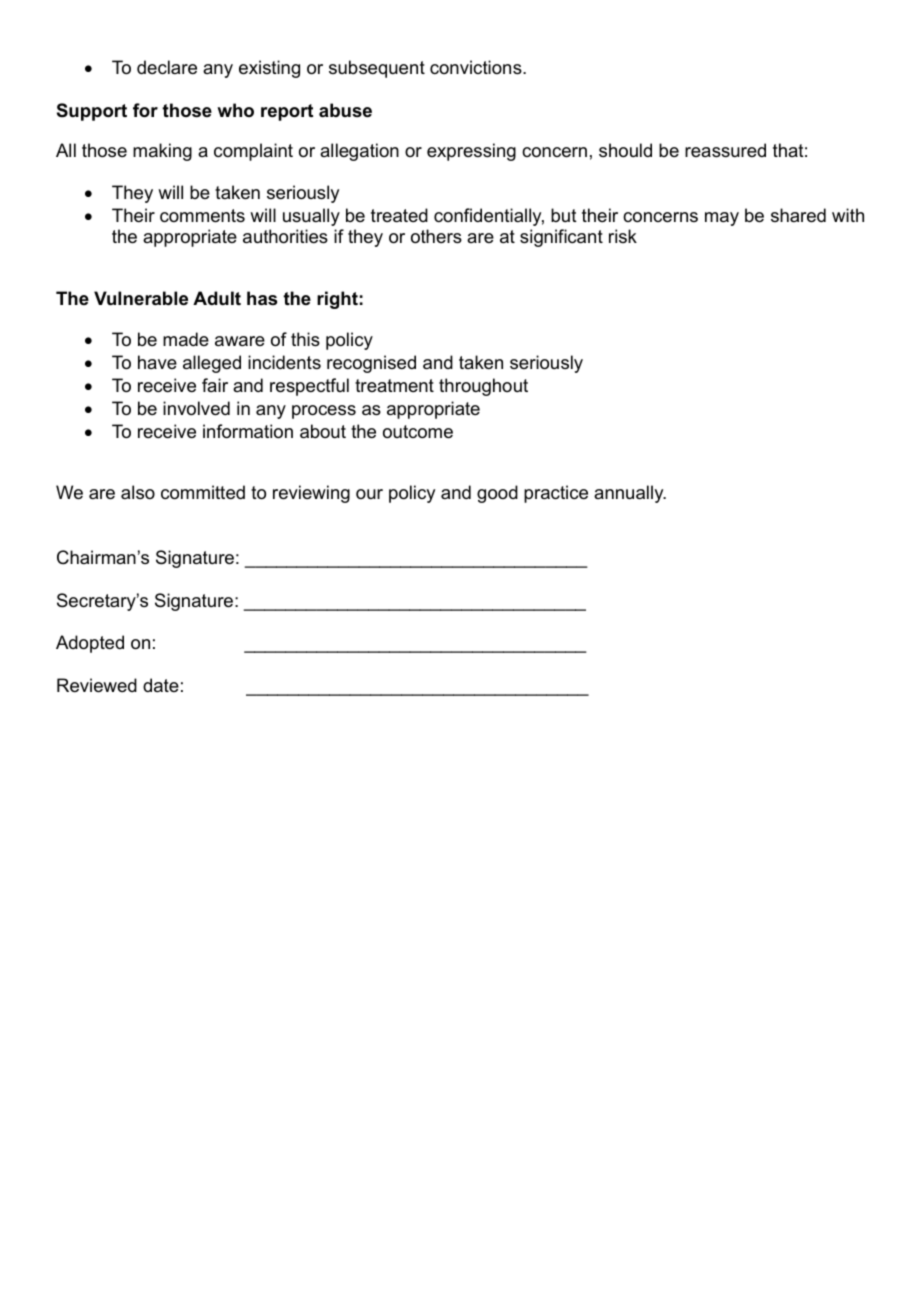 The width and height of the screenshot is (924, 1308). Describe the element at coordinates (497, 494) in the screenshot. I see `good` at that location.
